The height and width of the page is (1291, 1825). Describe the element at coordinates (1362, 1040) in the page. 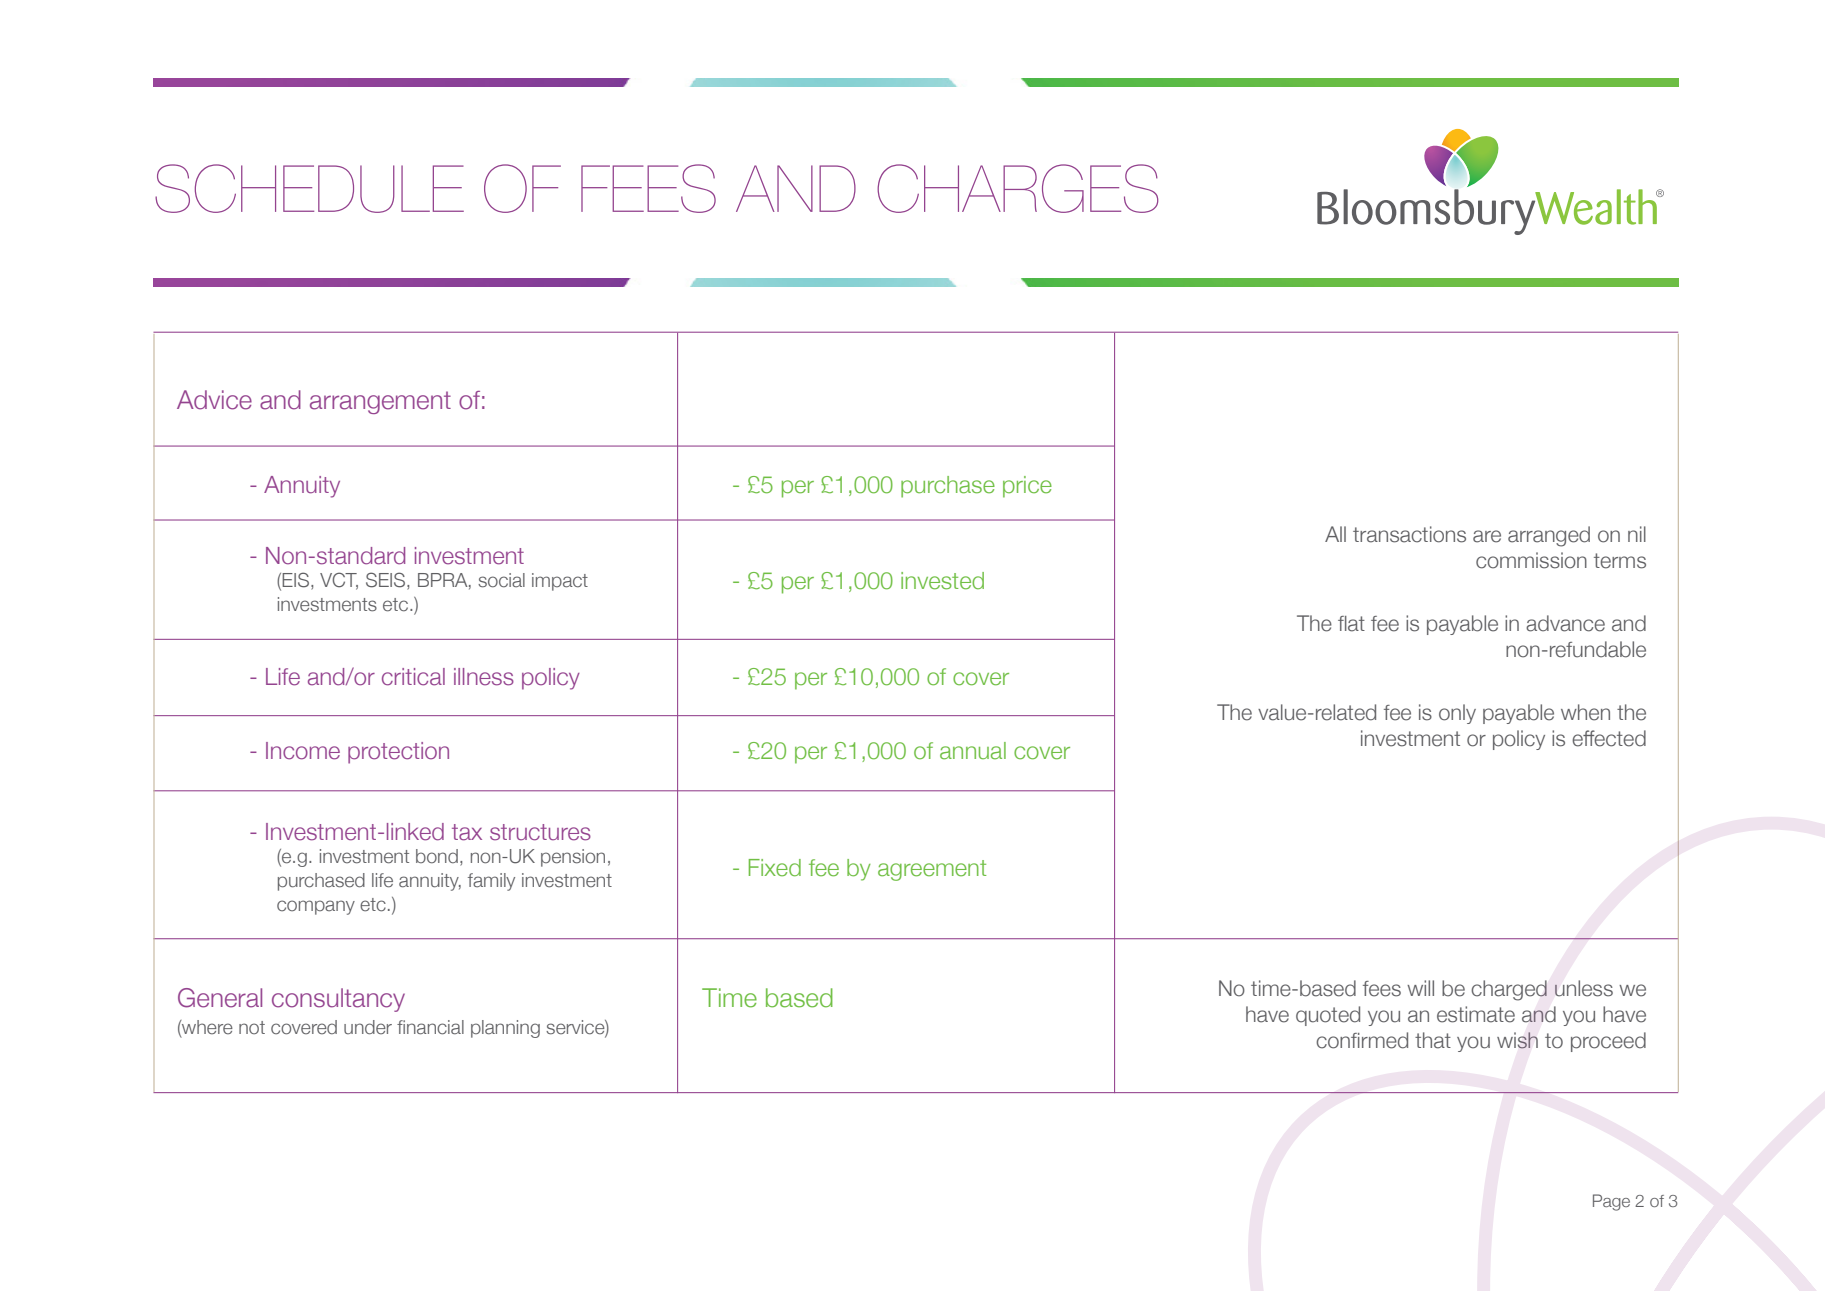

I see `confirmed` at that location.
